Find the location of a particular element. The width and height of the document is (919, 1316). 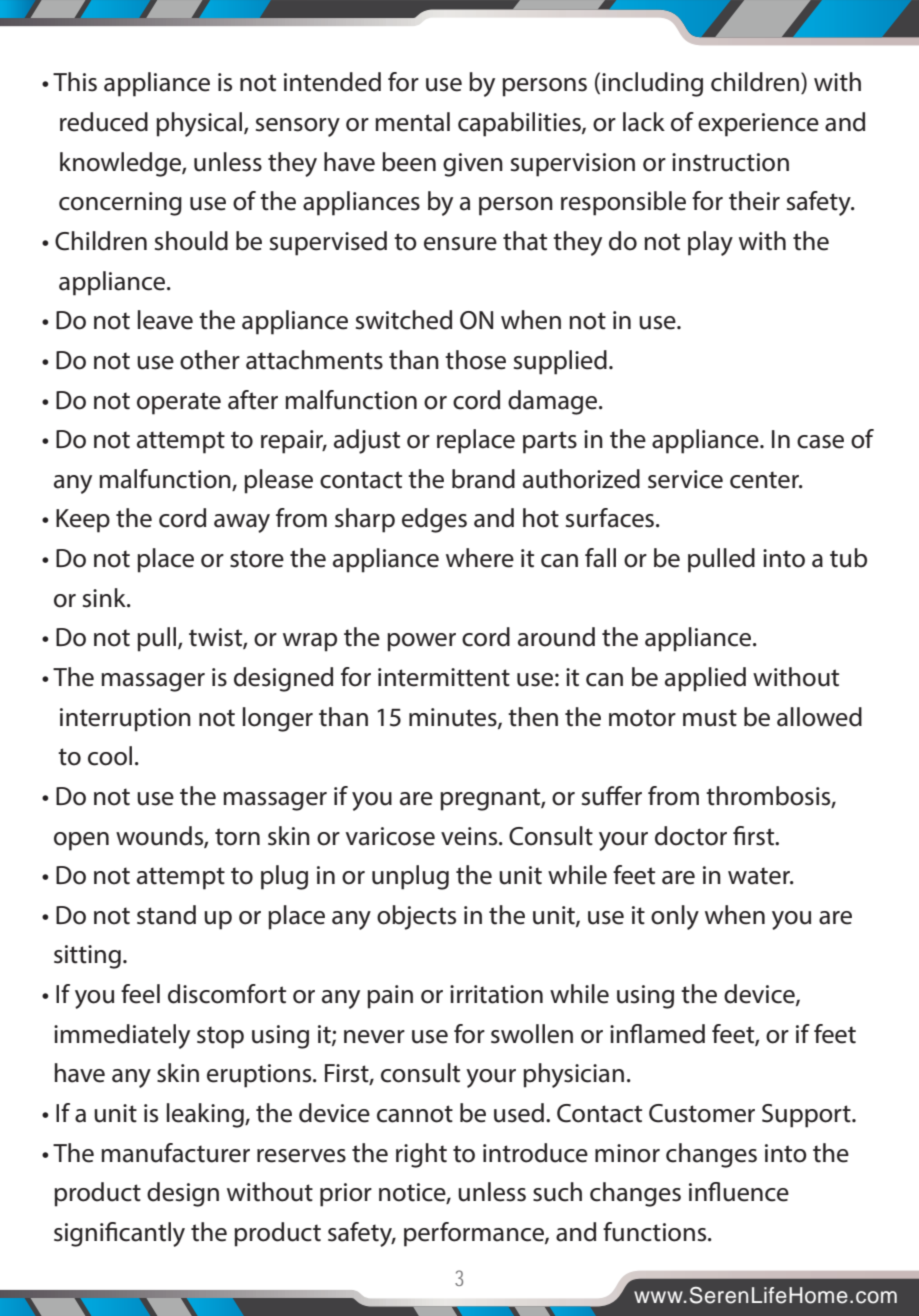

performance is located at coordinates (475, 1234).
